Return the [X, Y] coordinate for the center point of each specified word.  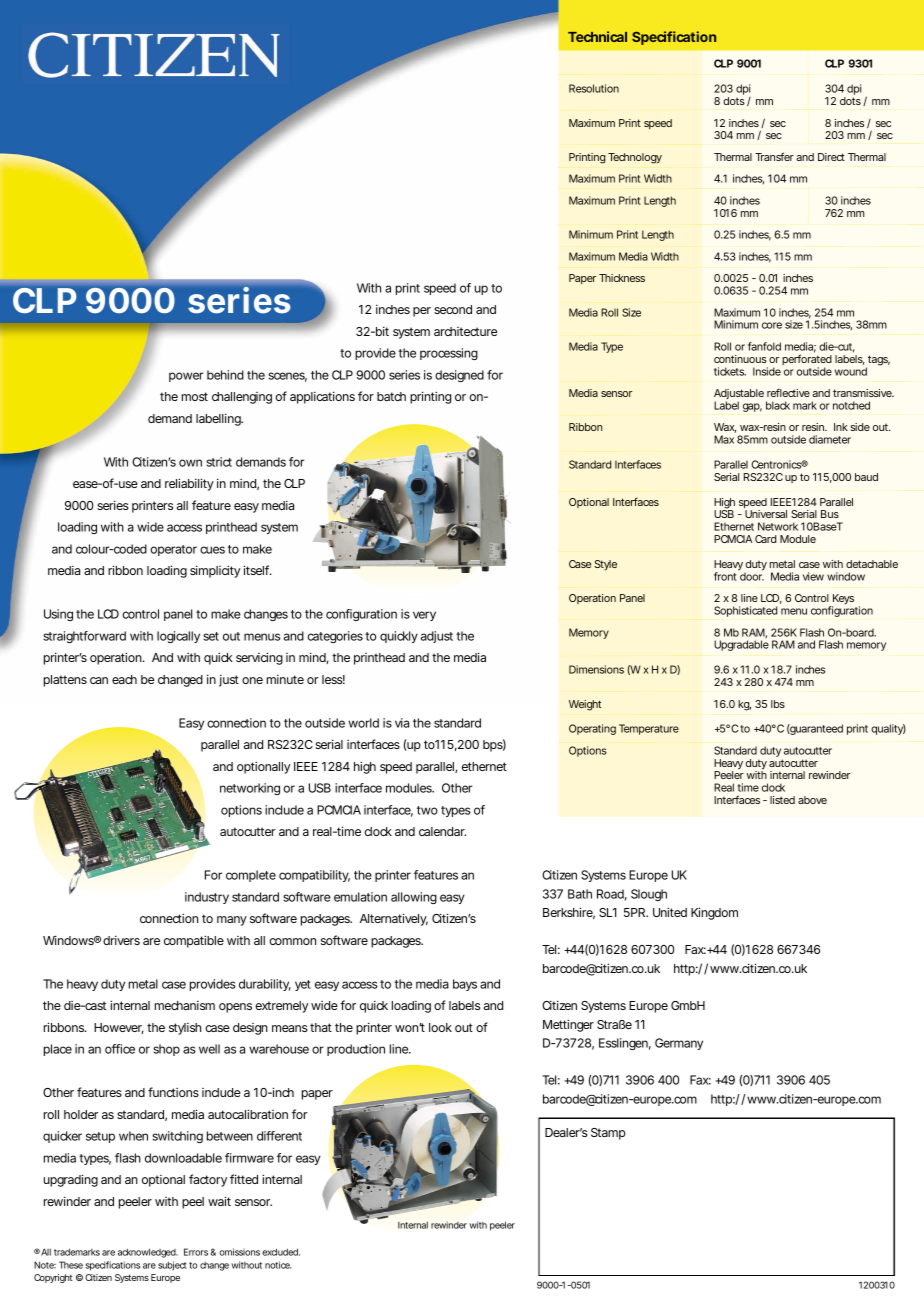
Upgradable [741, 645]
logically [178, 637]
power [186, 377]
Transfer [774, 156]
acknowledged [148, 1253]
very [424, 616]
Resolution [594, 88]
